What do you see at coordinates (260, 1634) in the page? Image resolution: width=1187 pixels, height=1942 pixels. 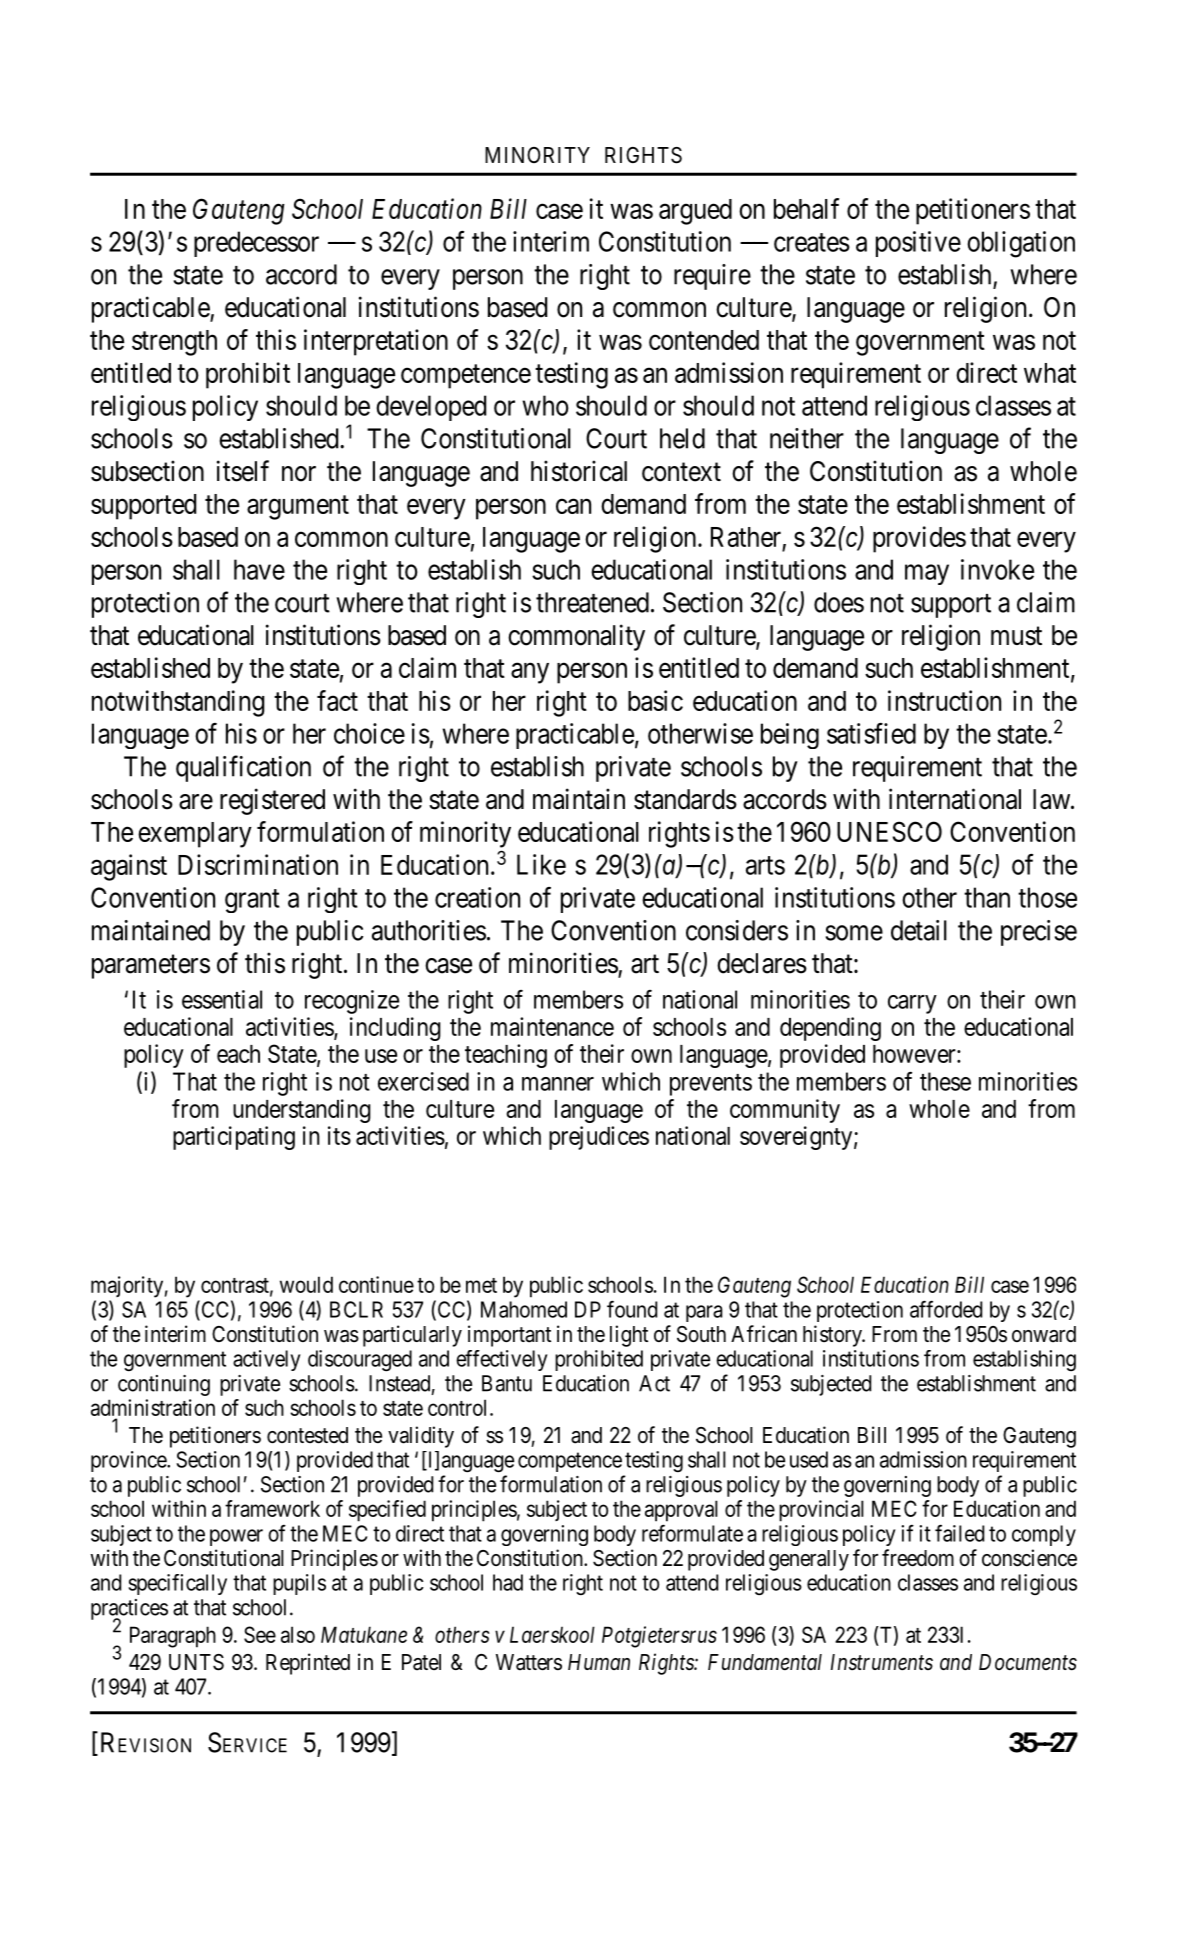 I see `See` at bounding box center [260, 1634].
